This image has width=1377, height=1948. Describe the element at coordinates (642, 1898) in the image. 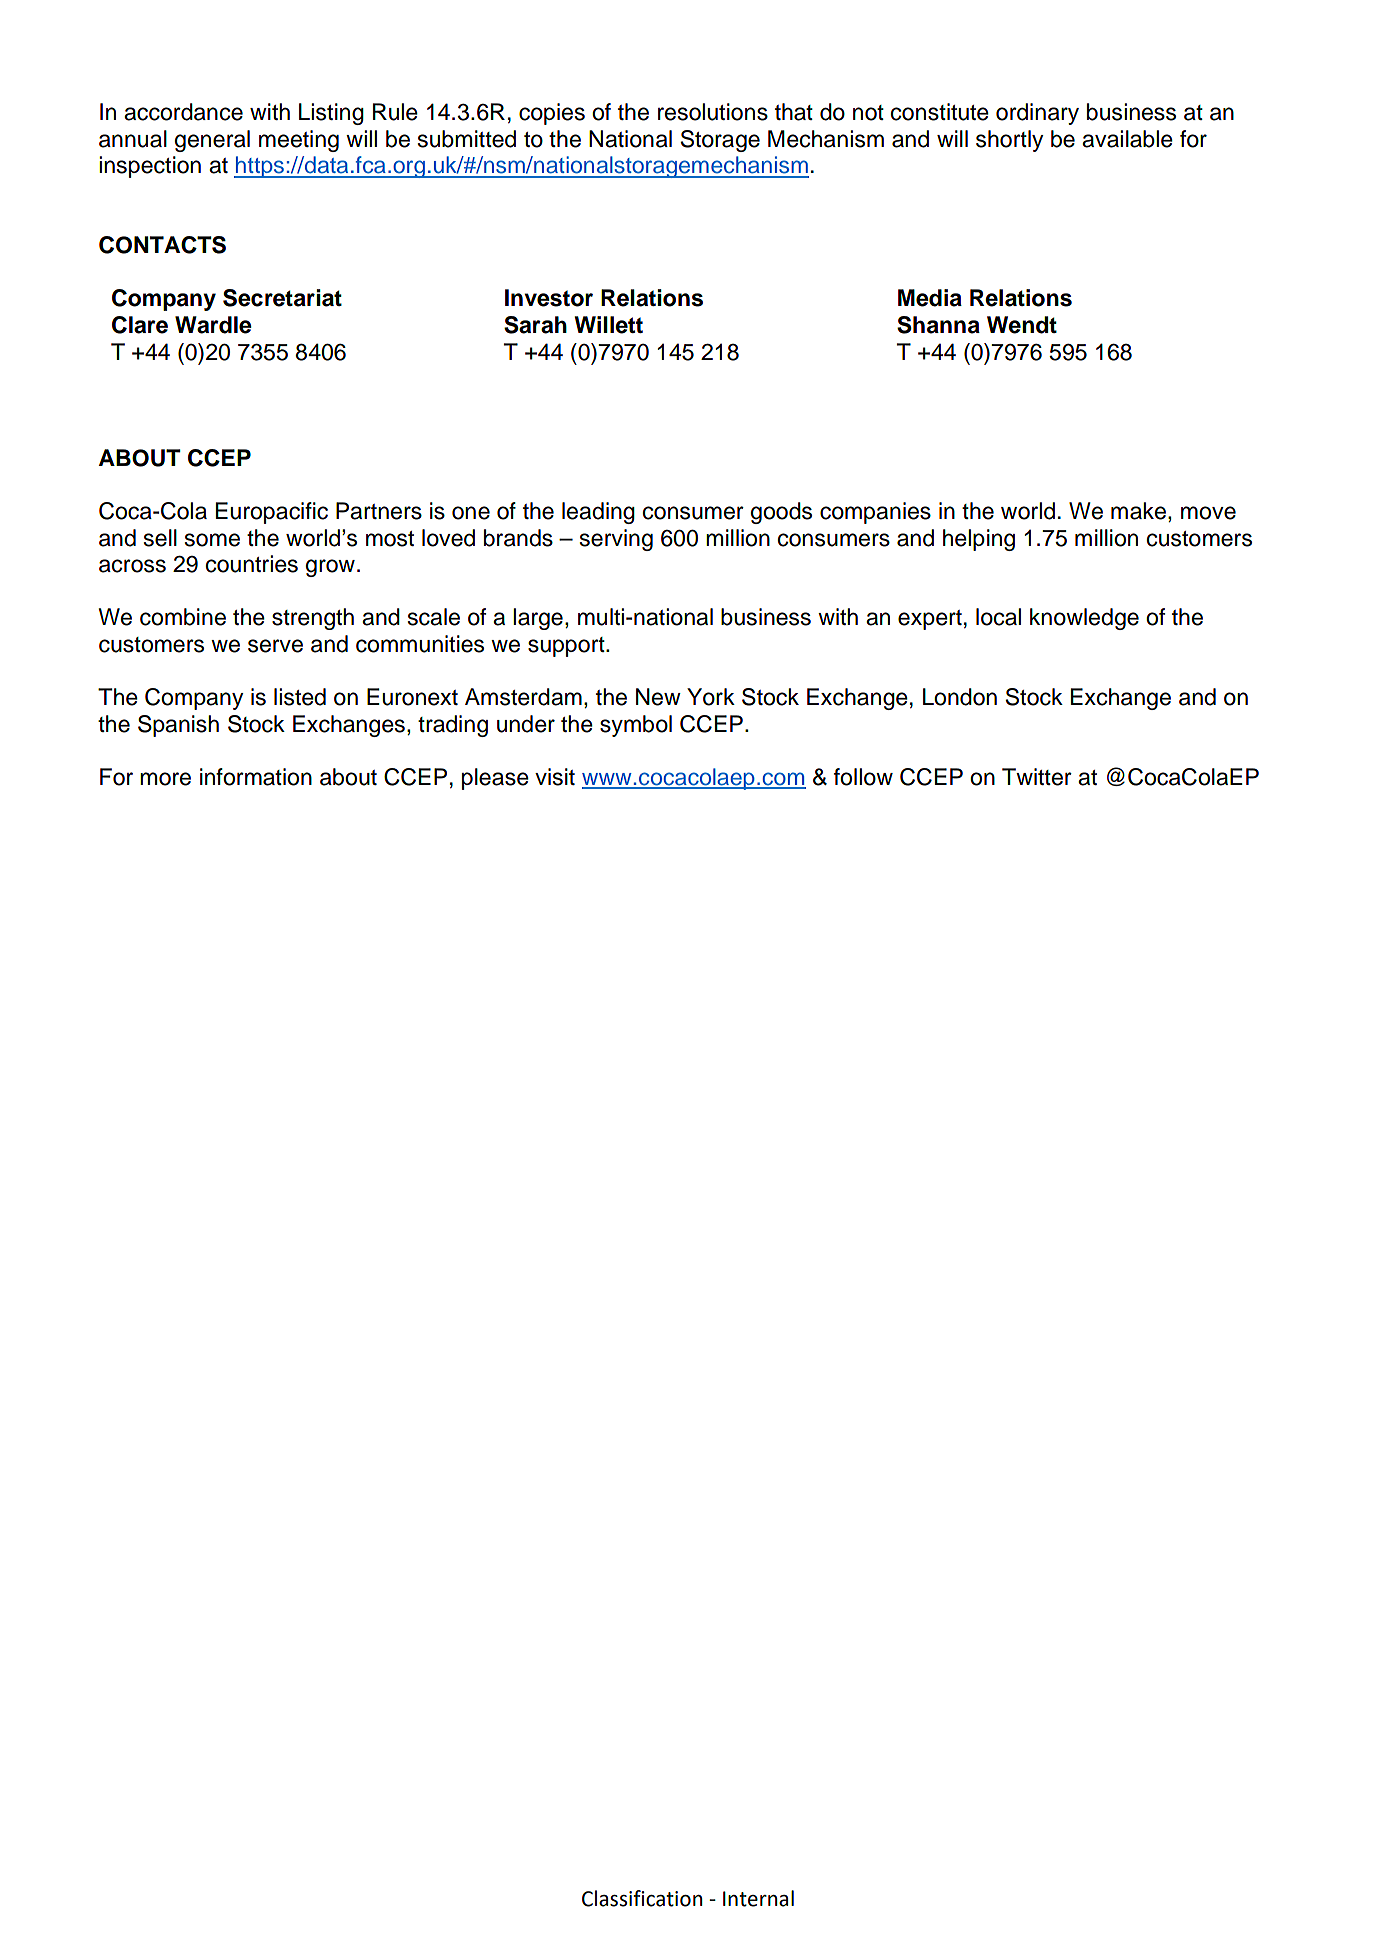

I see `Classification` at that location.
